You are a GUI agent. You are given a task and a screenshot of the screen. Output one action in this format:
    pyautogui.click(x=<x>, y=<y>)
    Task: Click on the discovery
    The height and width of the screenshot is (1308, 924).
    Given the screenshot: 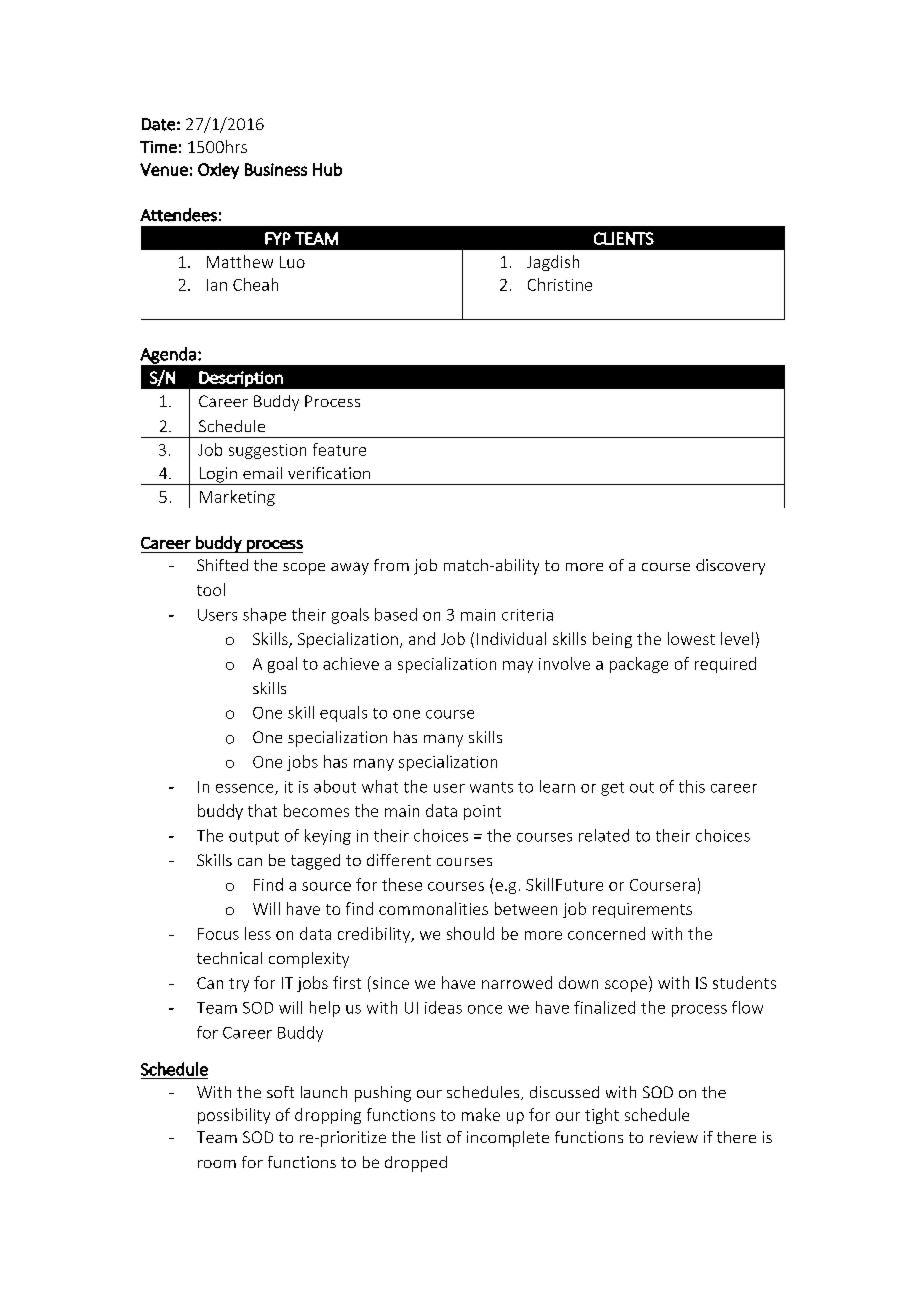 What is the action you would take?
    pyautogui.click(x=730, y=567)
